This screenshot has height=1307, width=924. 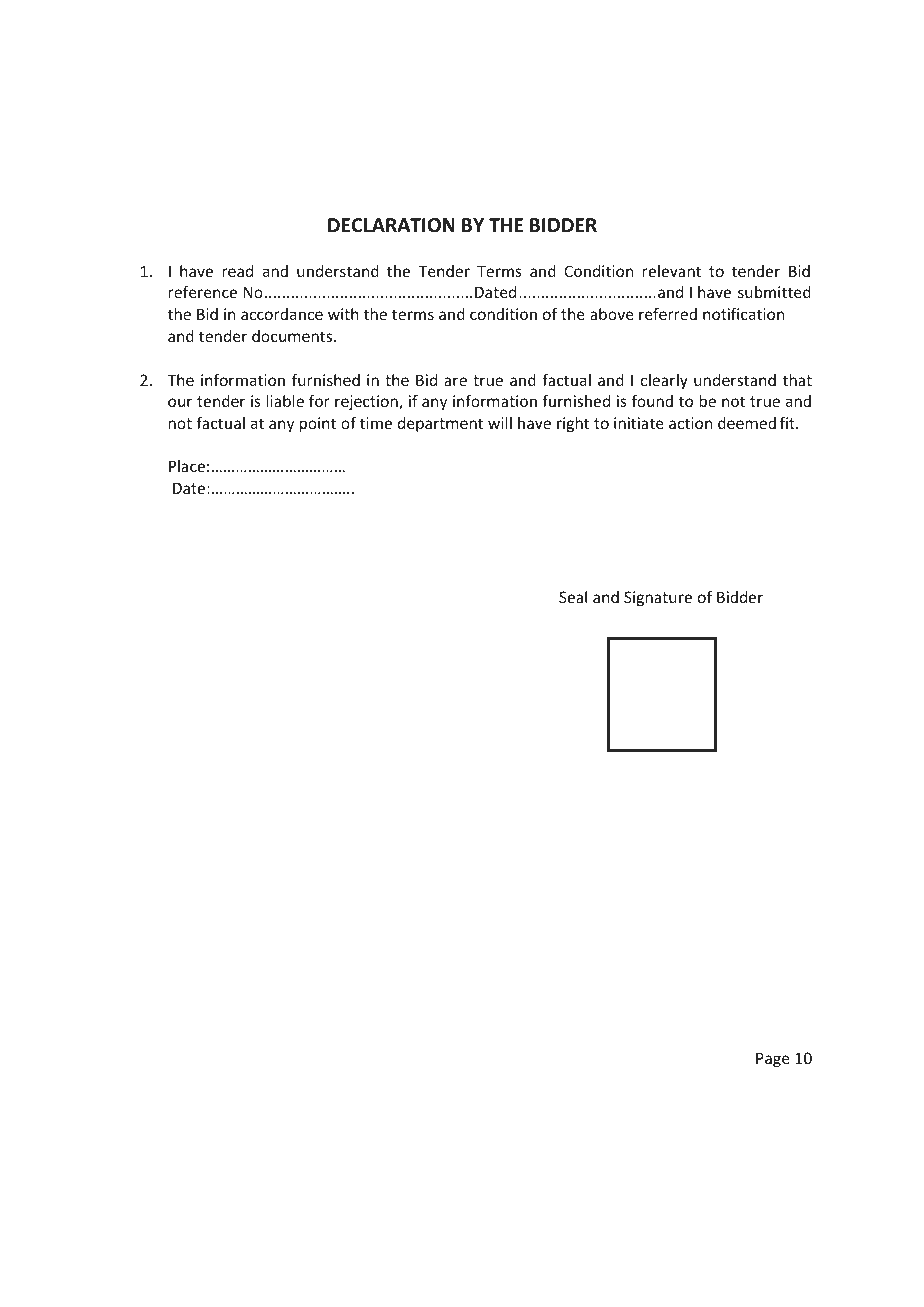 What do you see at coordinates (658, 598) in the screenshot?
I see `Signature` at bounding box center [658, 598].
